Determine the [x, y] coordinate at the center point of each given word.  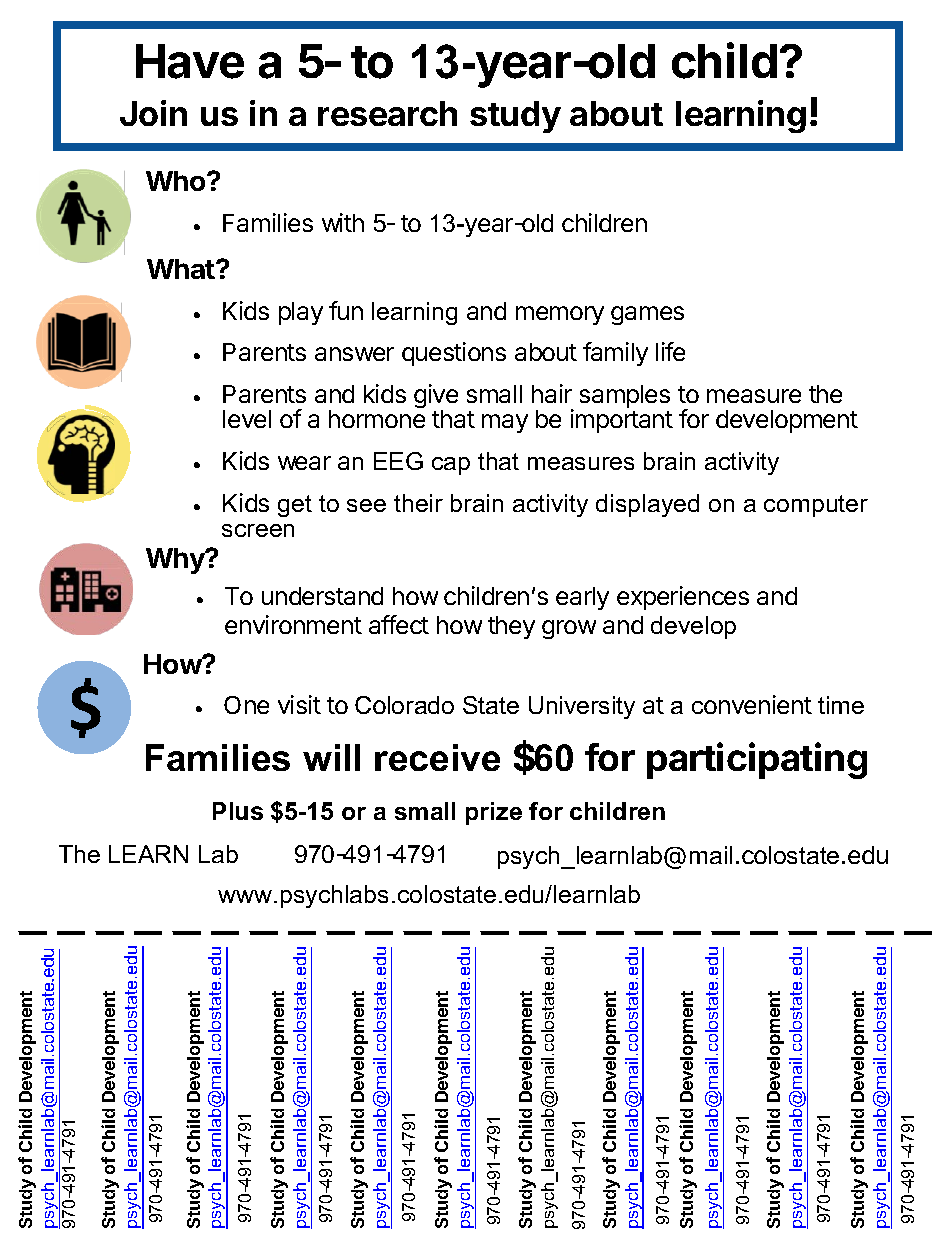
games [647, 315]
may [505, 423]
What [182, 269]
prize [494, 813]
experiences [683, 598]
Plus [238, 811]
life [670, 351]
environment [293, 624]
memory [560, 315]
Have [190, 61]
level [247, 419]
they [511, 627]
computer [816, 506]
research [387, 113]
